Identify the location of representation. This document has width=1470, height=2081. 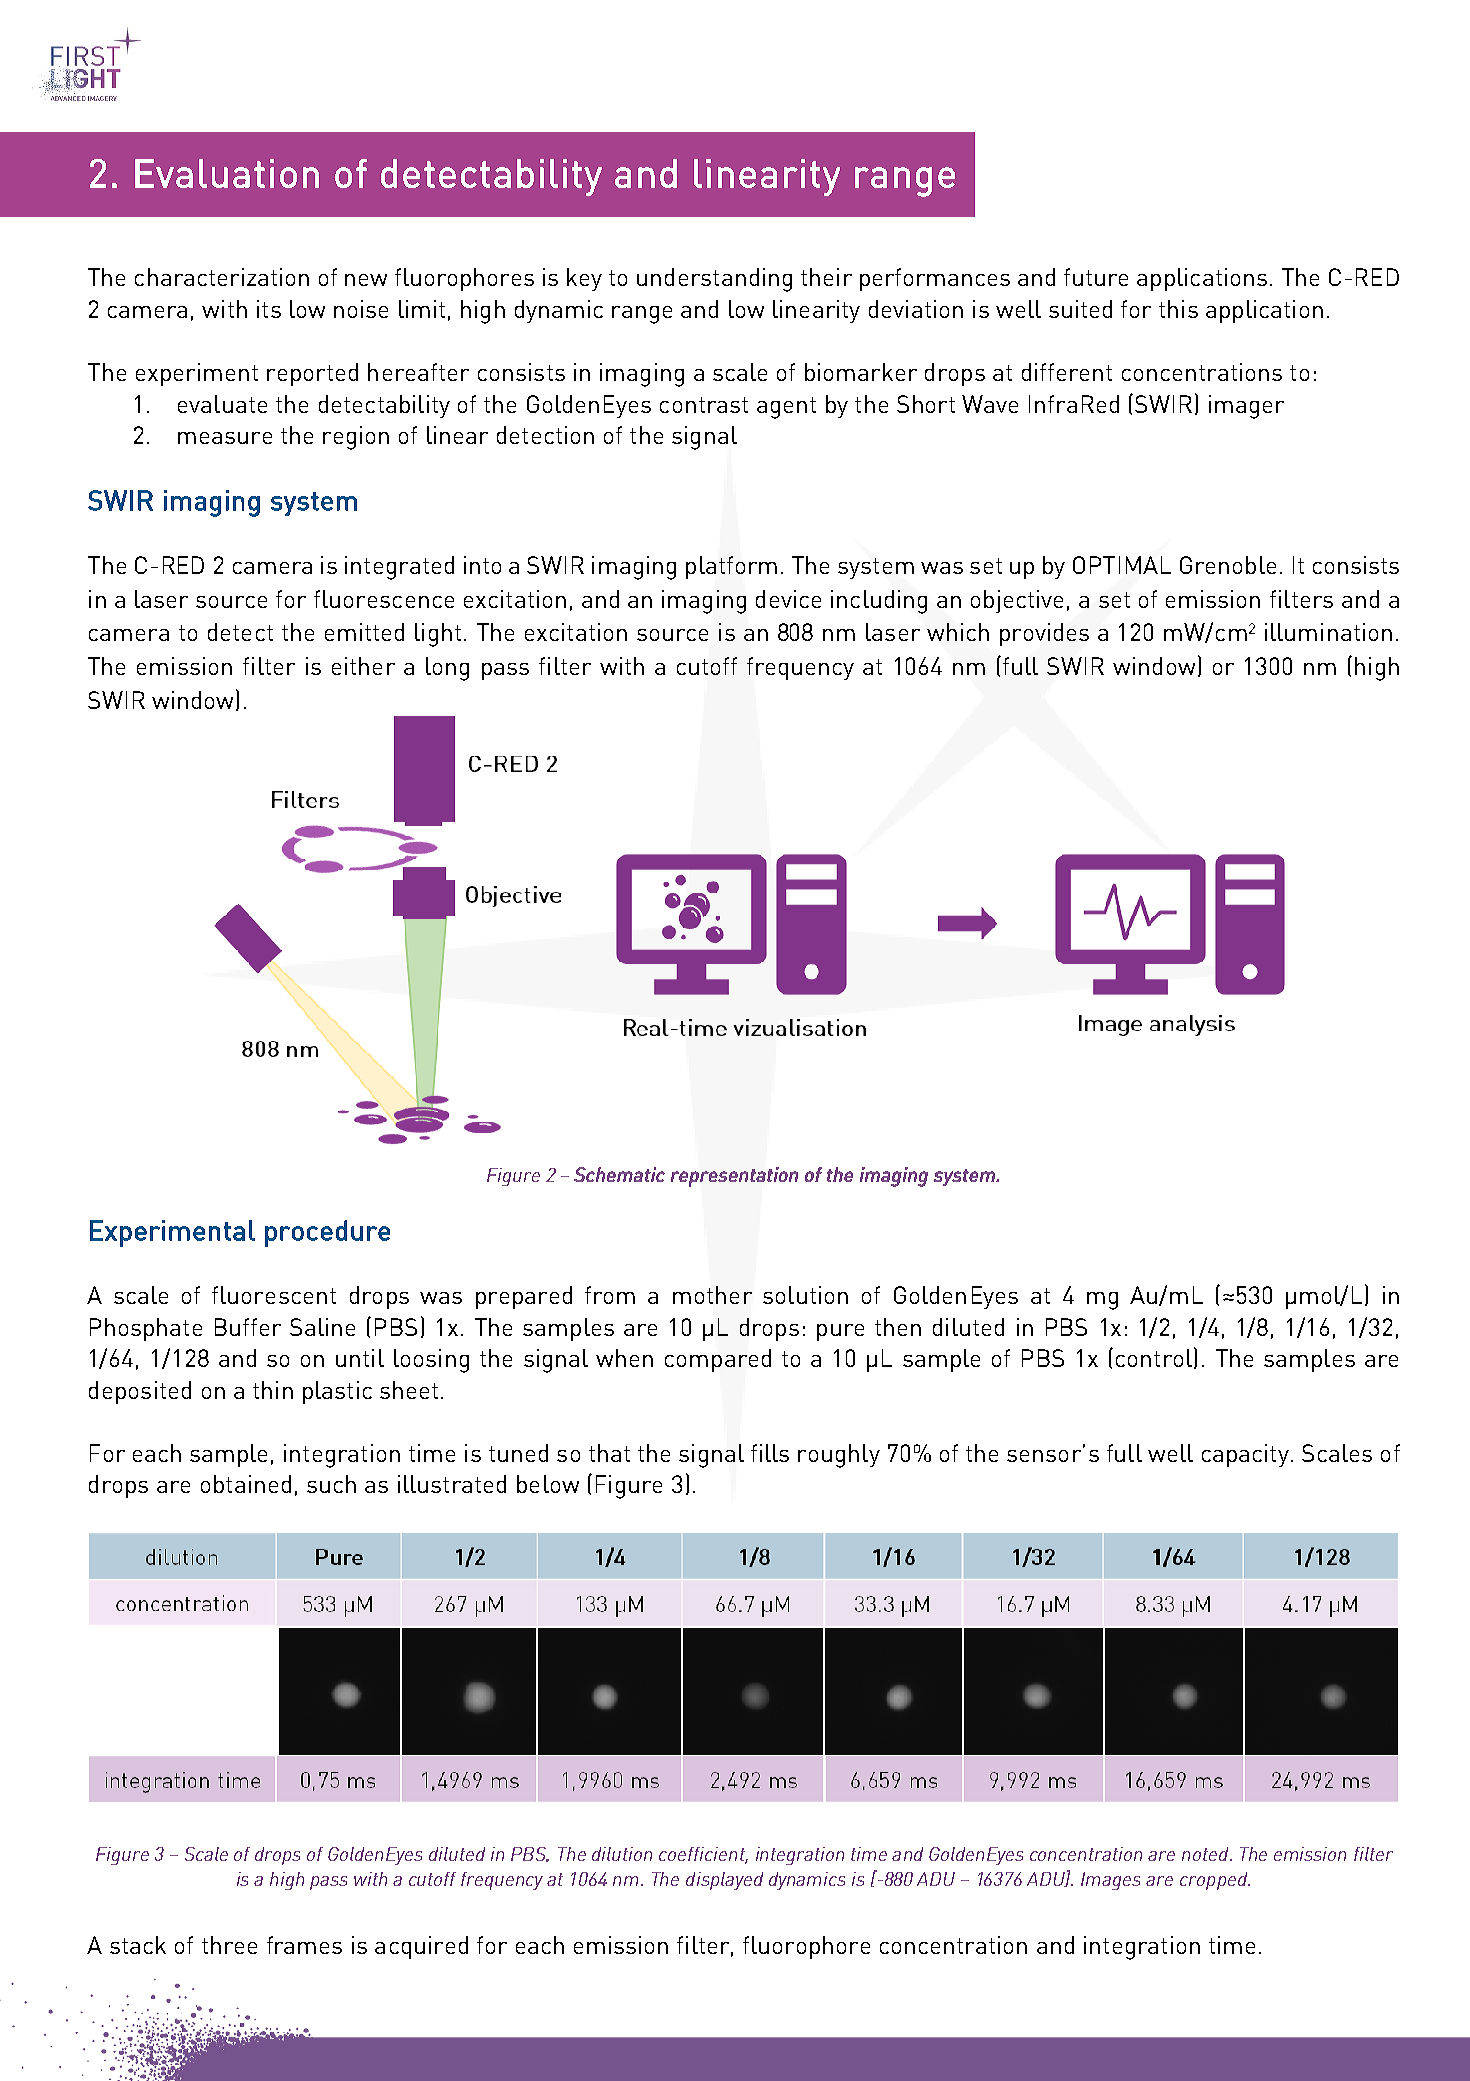
(734, 1177).
